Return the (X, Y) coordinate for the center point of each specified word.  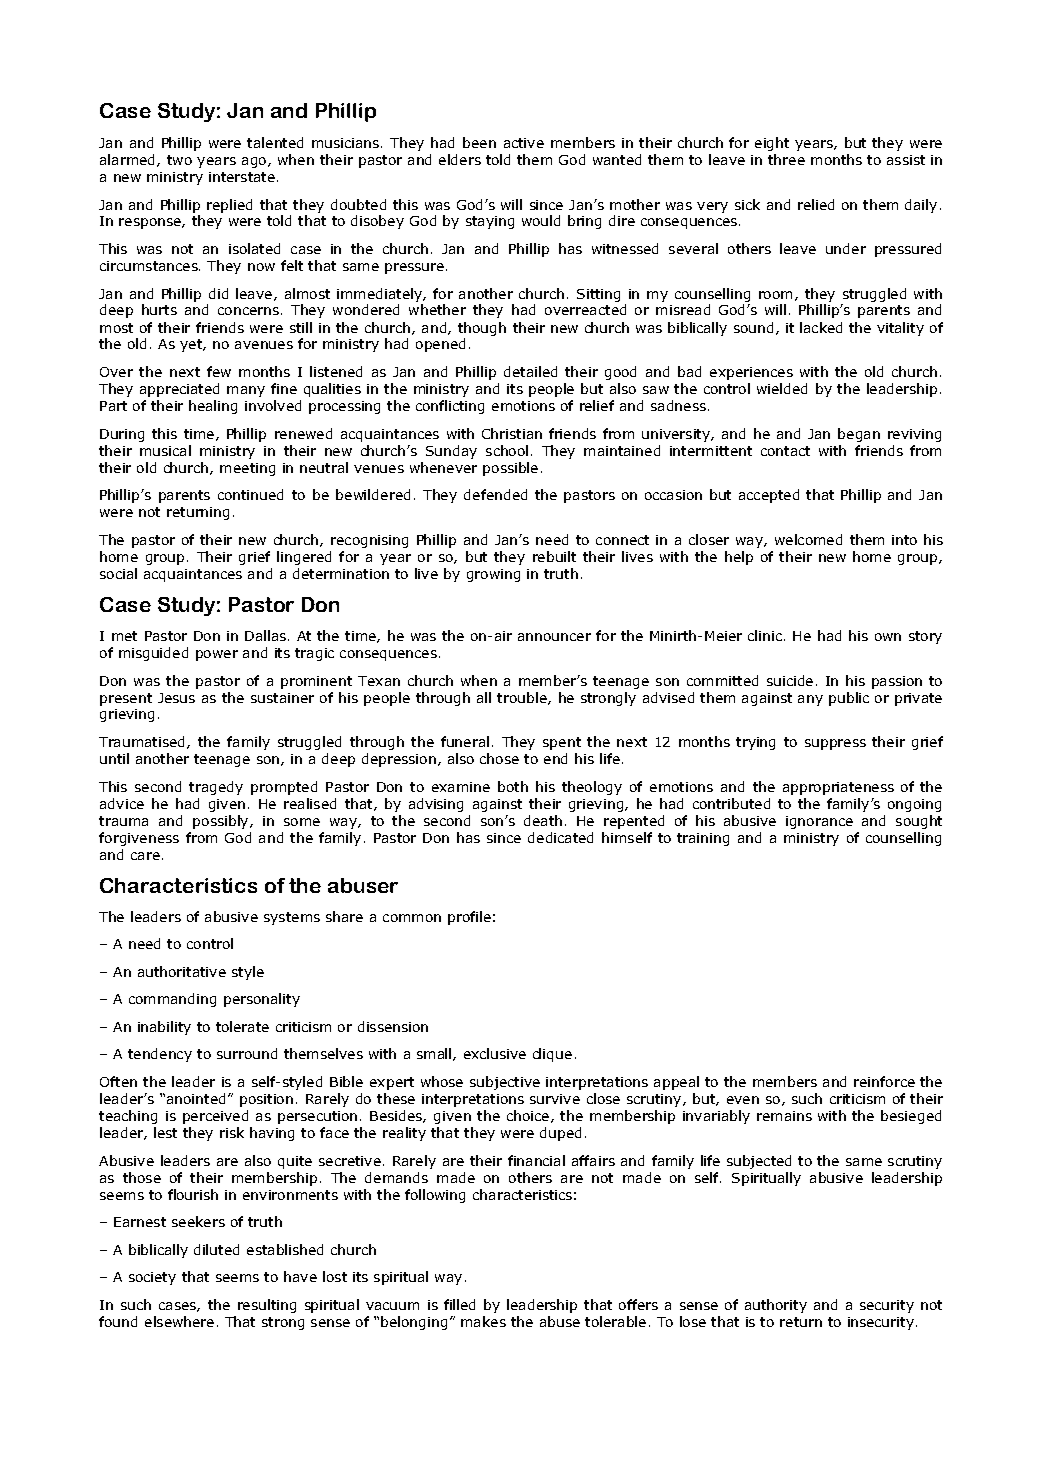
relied (816, 204)
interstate (242, 177)
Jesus (176, 698)
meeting (247, 469)
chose (499, 758)
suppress (835, 744)
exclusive (495, 1053)
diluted (216, 1249)
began (859, 435)
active (524, 143)
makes (483, 1321)
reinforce (884, 1081)
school (507, 450)
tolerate (242, 1026)
